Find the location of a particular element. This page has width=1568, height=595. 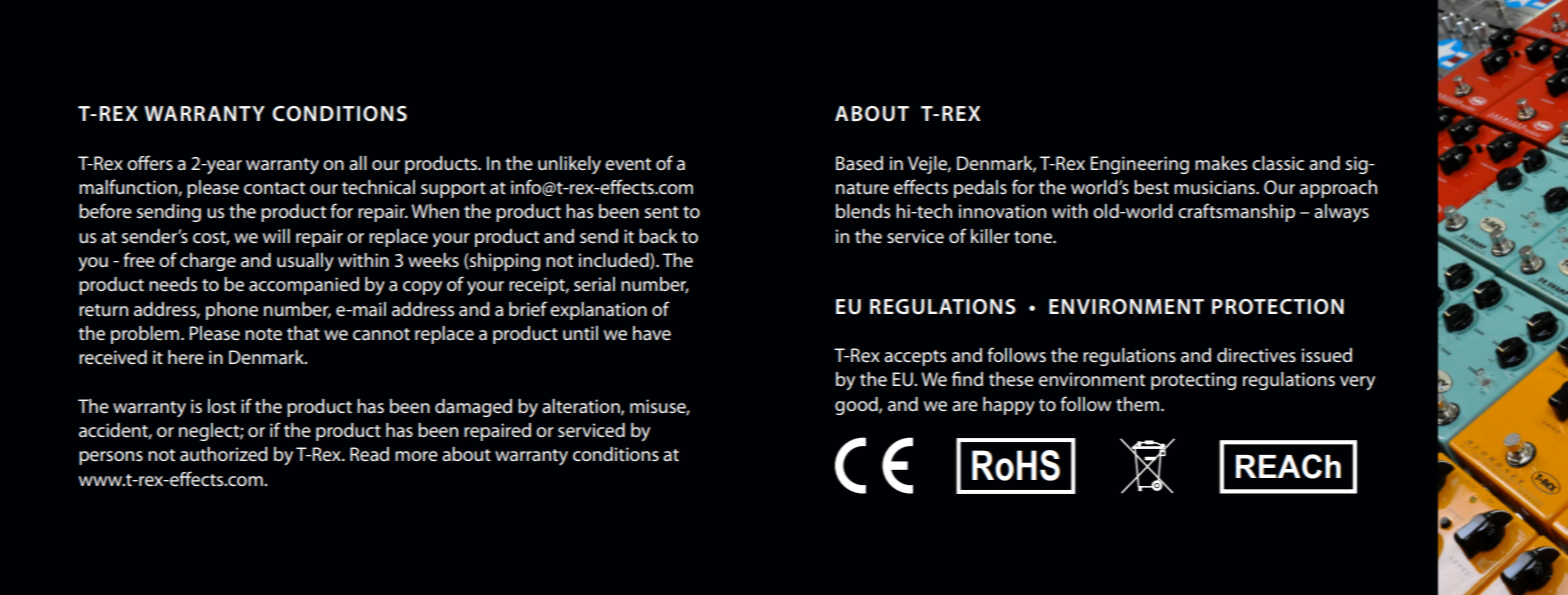

makes is located at coordinates (1221, 163).
